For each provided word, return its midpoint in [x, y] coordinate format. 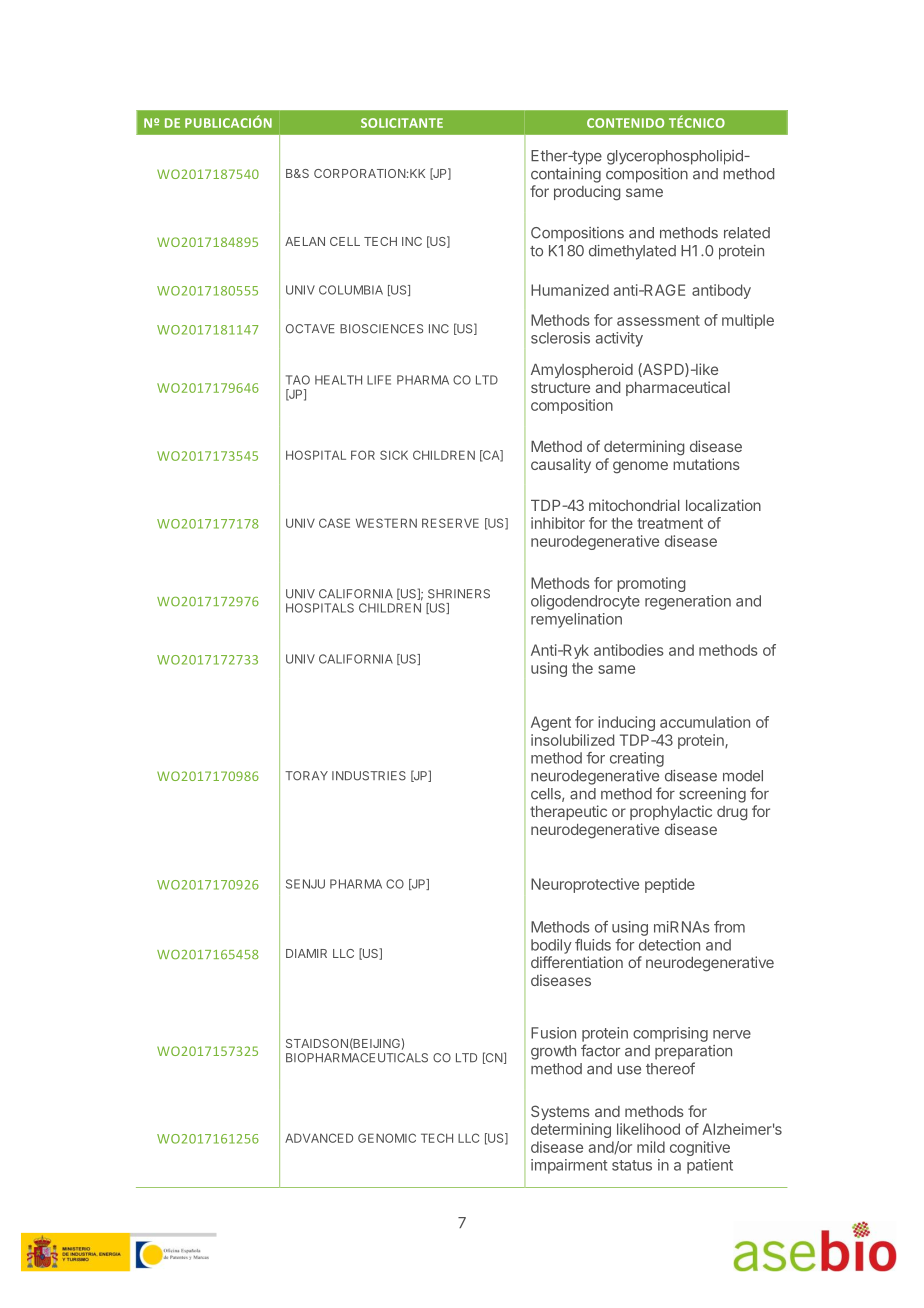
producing [587, 193]
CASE [334, 523]
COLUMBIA [351, 290]
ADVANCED [319, 1138]
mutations [706, 464]
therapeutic [568, 812]
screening [712, 795]
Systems [560, 1112]
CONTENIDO [625, 123]
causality [561, 465]
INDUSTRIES [369, 776]
